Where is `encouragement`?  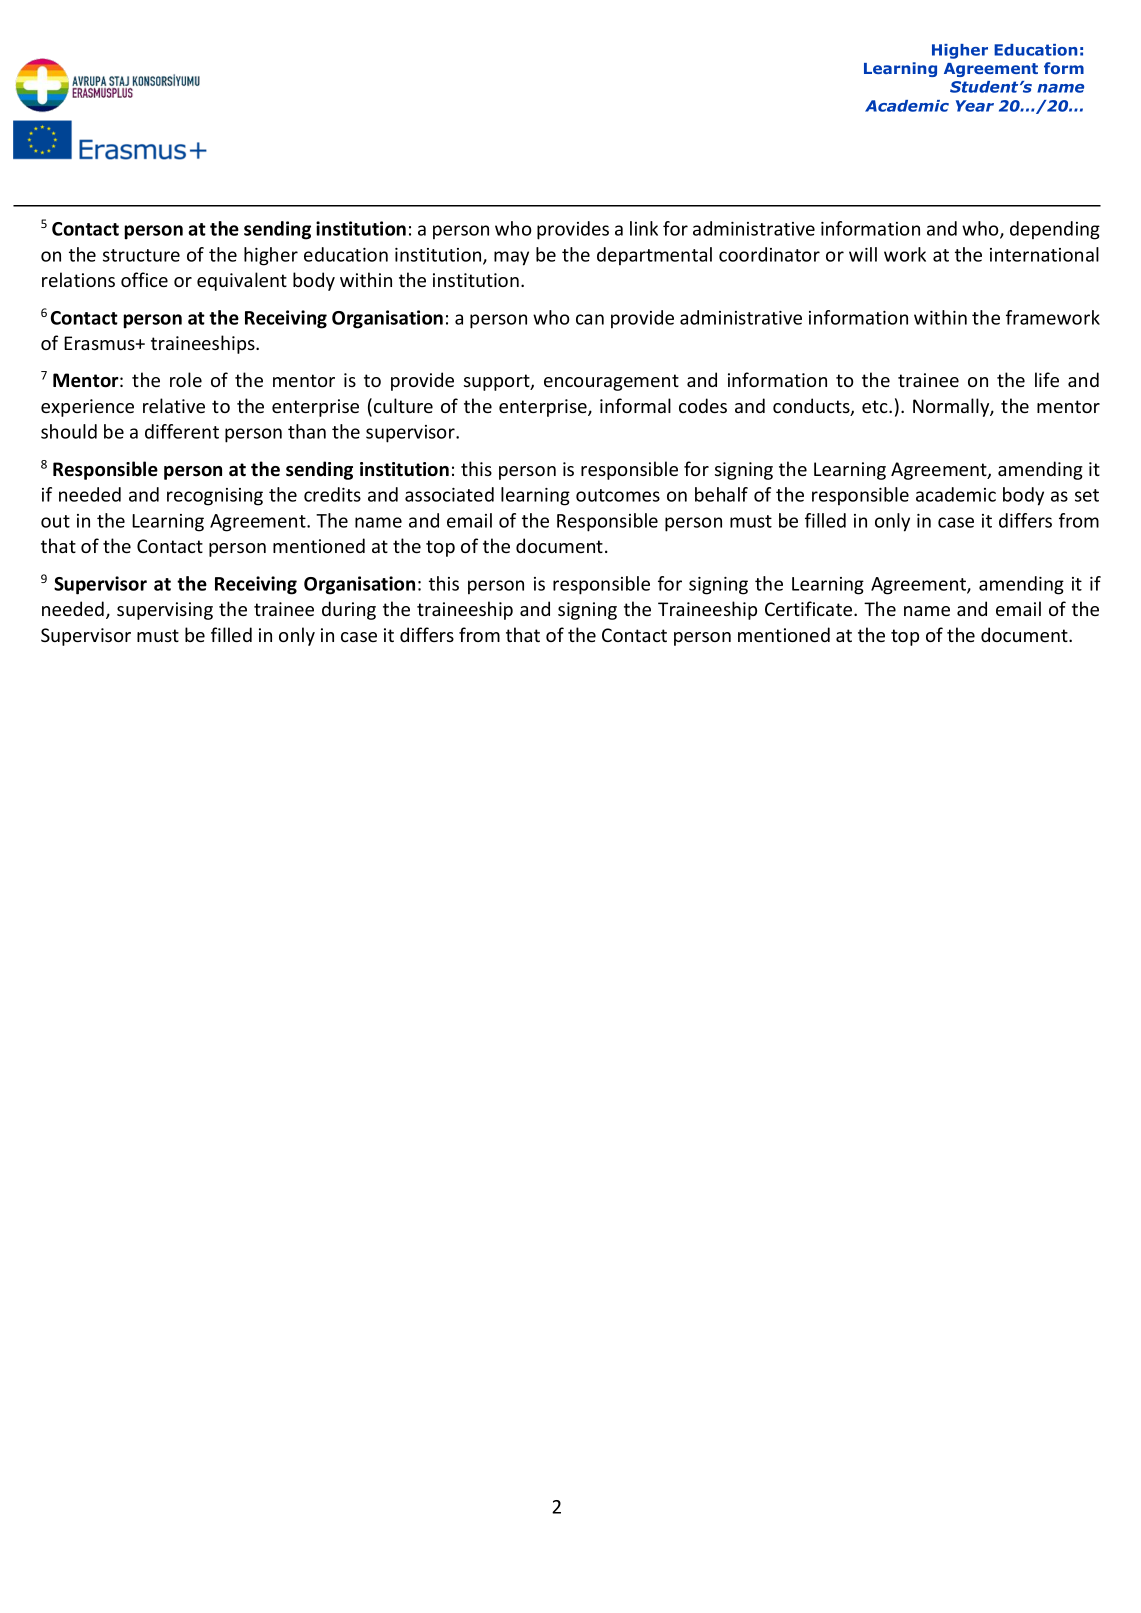
encouragement is located at coordinates (611, 382).
